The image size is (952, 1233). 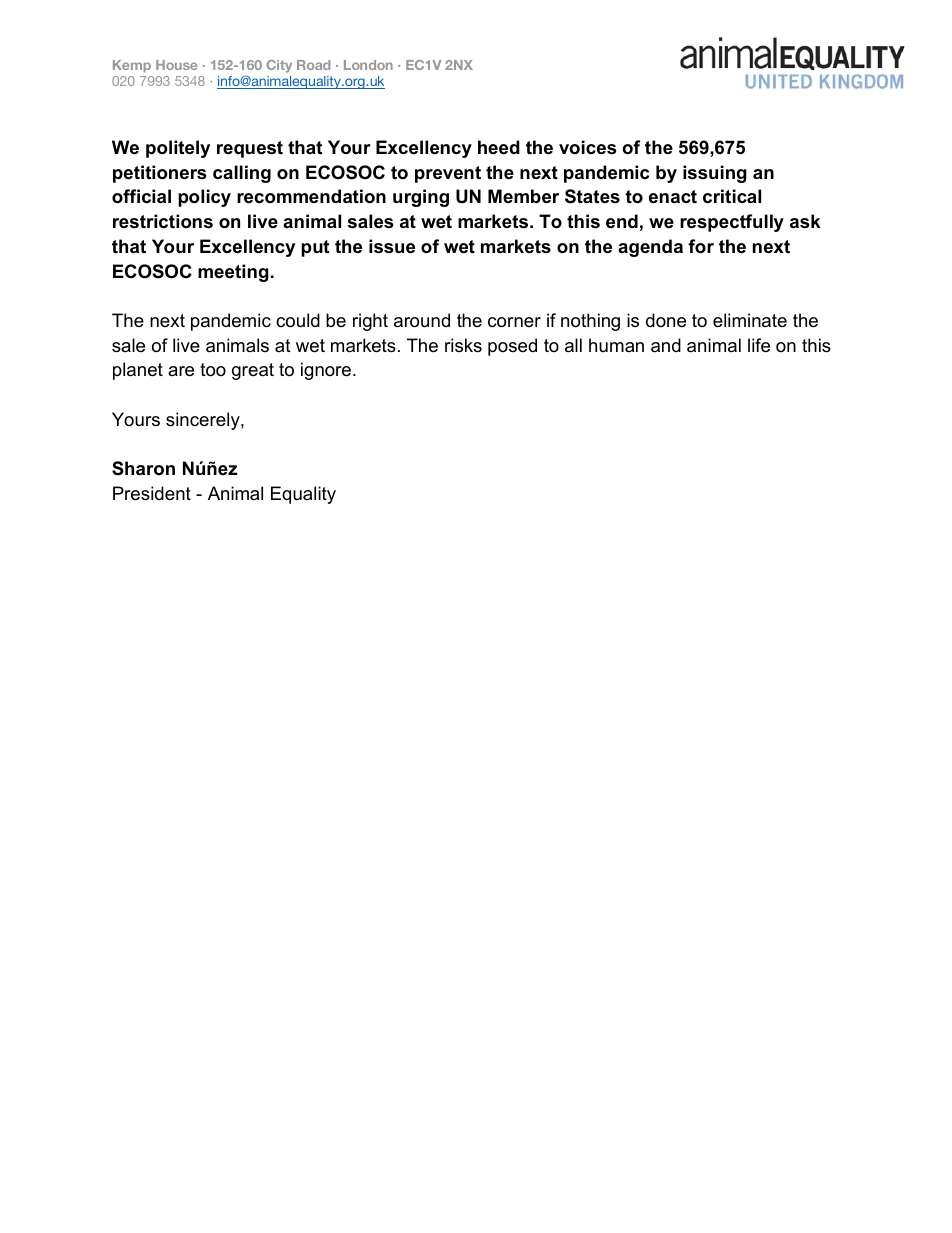 I want to click on too, so click(x=213, y=370).
